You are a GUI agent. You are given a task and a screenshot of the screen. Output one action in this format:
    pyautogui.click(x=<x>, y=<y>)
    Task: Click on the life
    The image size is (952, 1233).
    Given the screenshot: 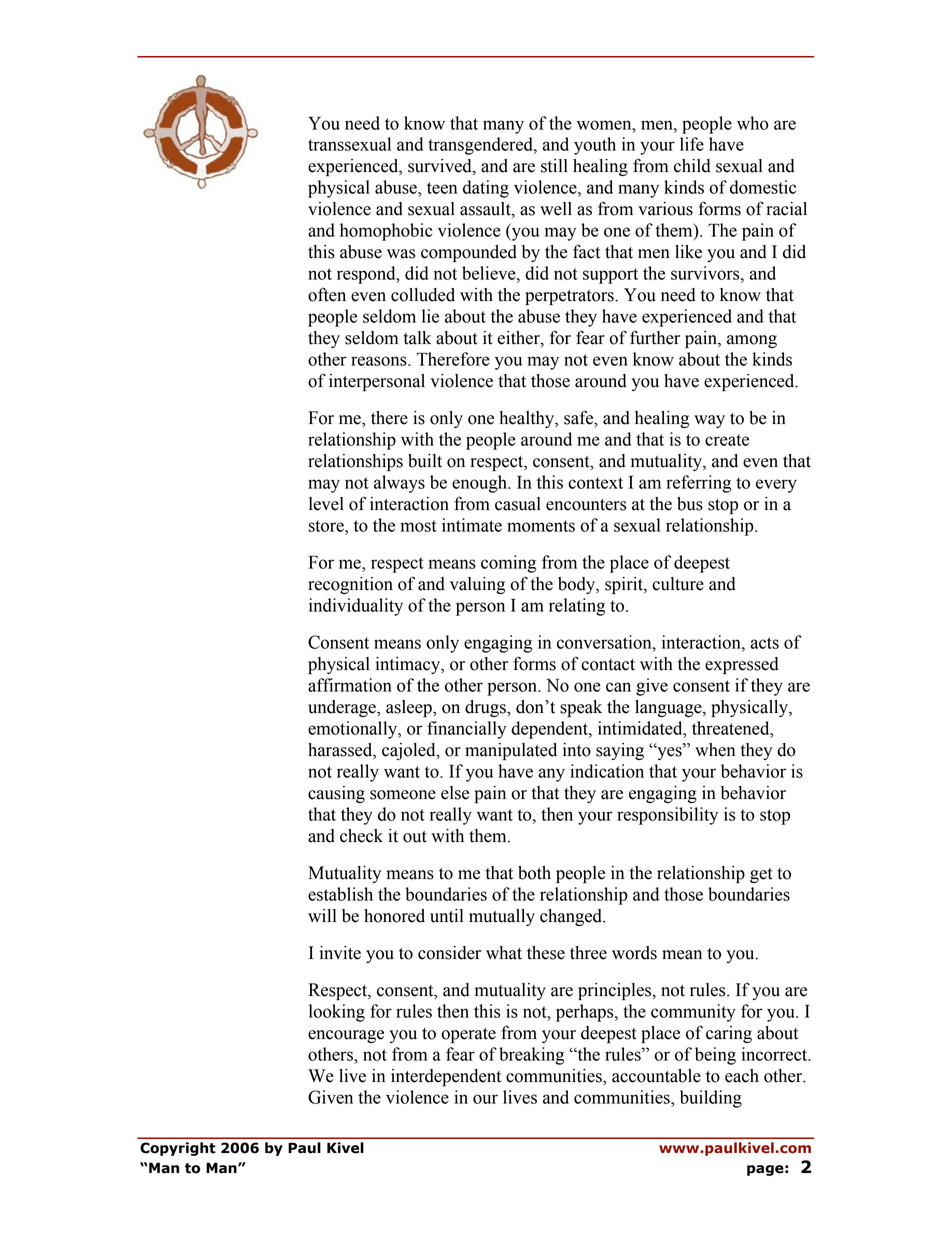 What is the action you would take?
    pyautogui.click(x=692, y=144)
